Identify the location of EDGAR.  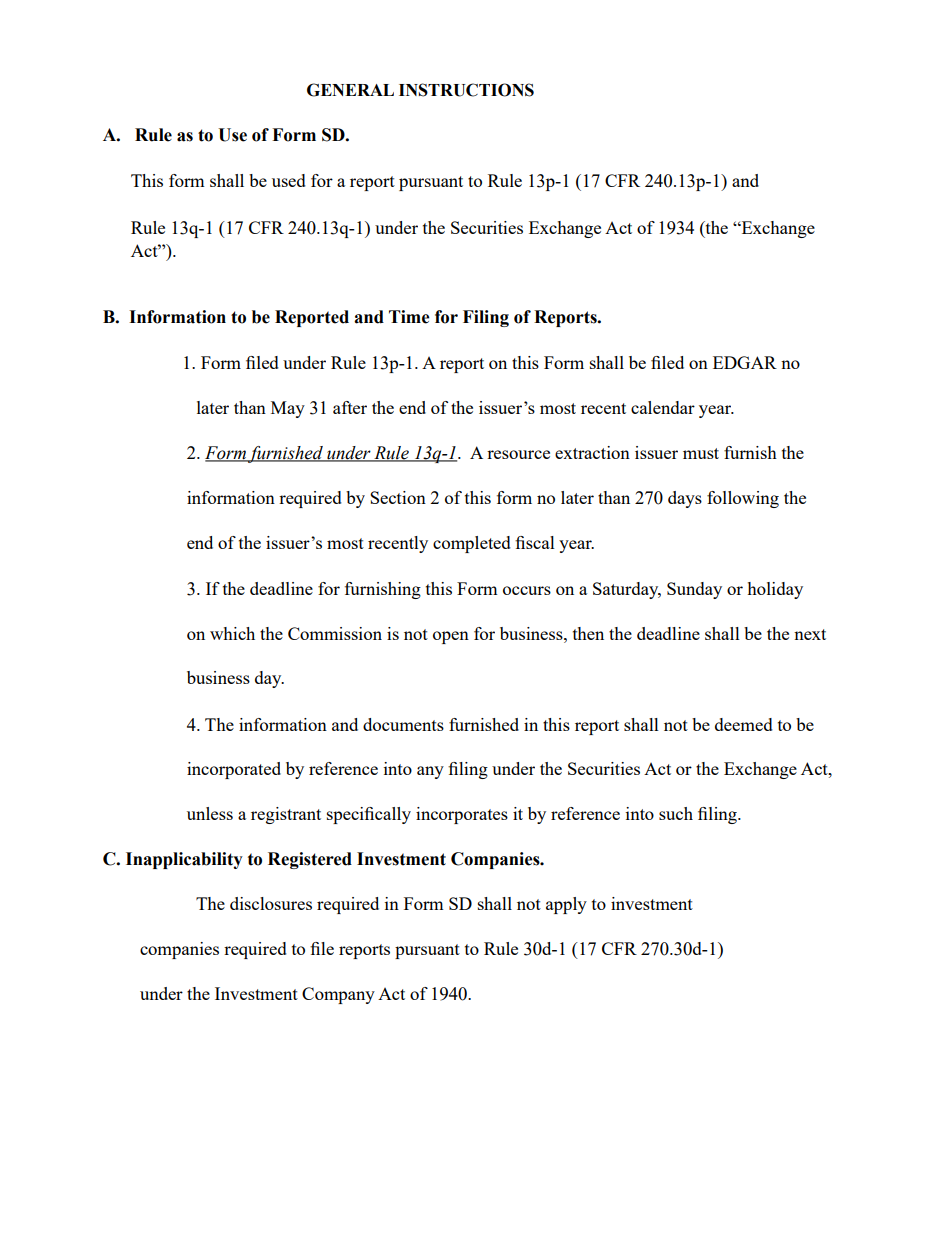
(745, 362).
